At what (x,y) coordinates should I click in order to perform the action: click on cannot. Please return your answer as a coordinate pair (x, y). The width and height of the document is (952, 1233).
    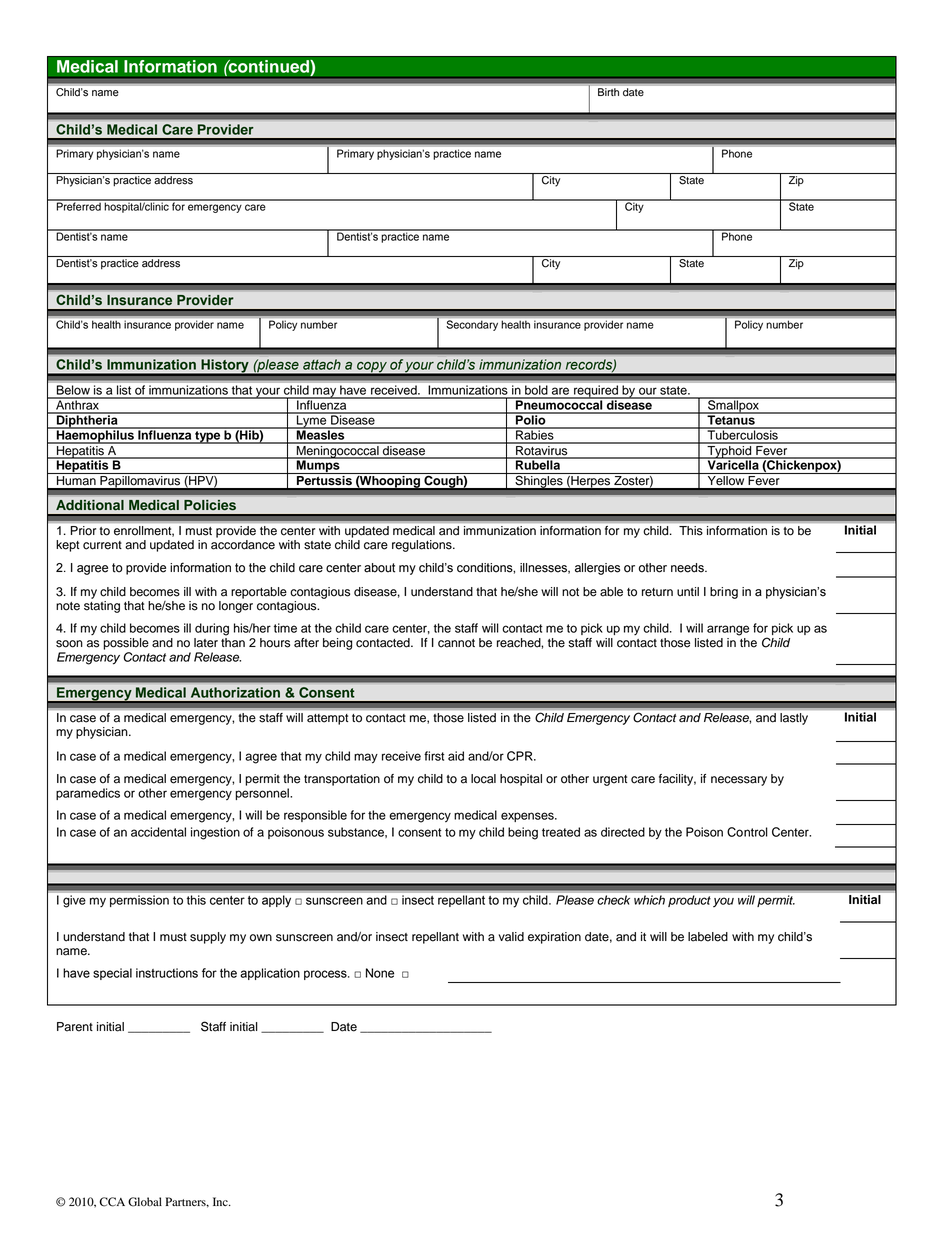
    Looking at the image, I should click on (456, 643).
